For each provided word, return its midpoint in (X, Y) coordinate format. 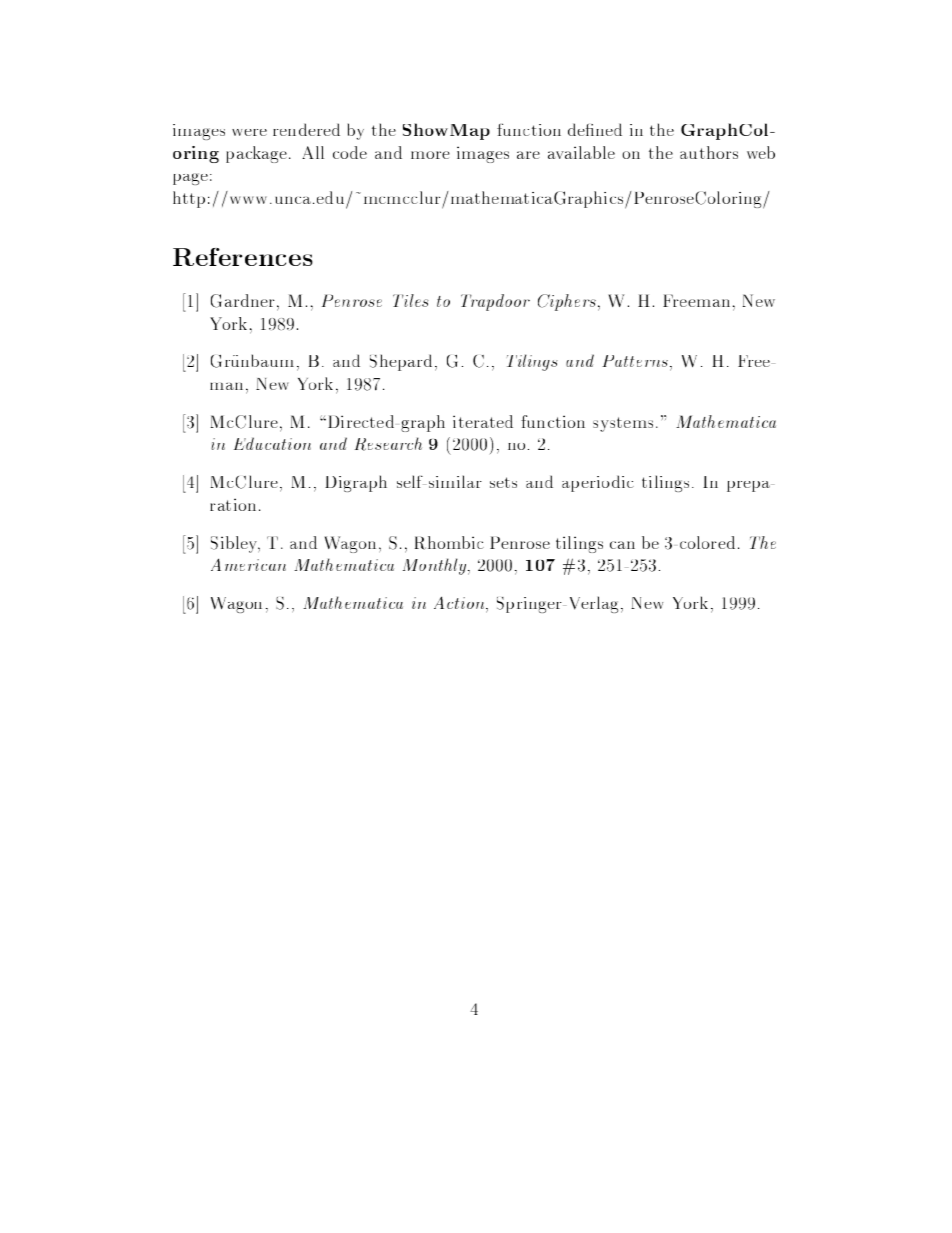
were (249, 132)
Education (272, 443)
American (248, 564)
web (761, 152)
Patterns (636, 362)
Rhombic (449, 543)
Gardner (243, 301)
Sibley (235, 544)
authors (709, 152)
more (430, 155)
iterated (483, 421)
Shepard (401, 362)
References (243, 257)
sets (503, 482)
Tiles (411, 300)
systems (623, 424)
